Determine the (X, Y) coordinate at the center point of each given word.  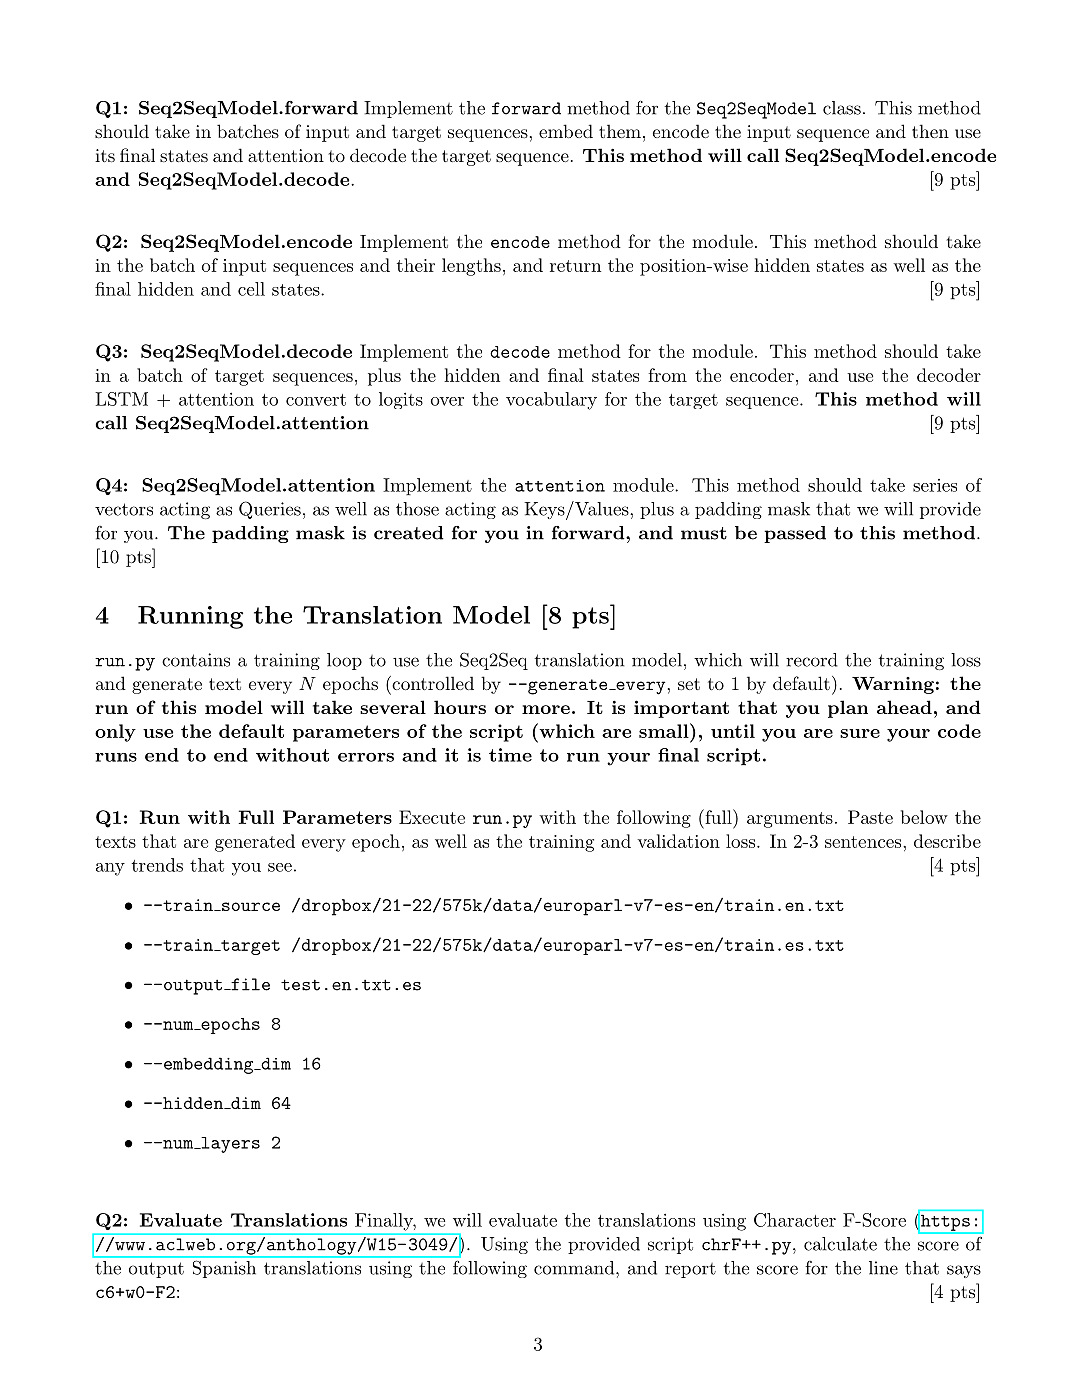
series (935, 485)
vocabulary (551, 401)
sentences (863, 842)
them (620, 131)
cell (251, 289)
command (574, 1268)
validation (678, 841)
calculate (840, 1244)
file (249, 984)
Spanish (224, 1269)
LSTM (121, 399)
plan (848, 709)
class (842, 108)
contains (196, 660)
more (546, 709)
